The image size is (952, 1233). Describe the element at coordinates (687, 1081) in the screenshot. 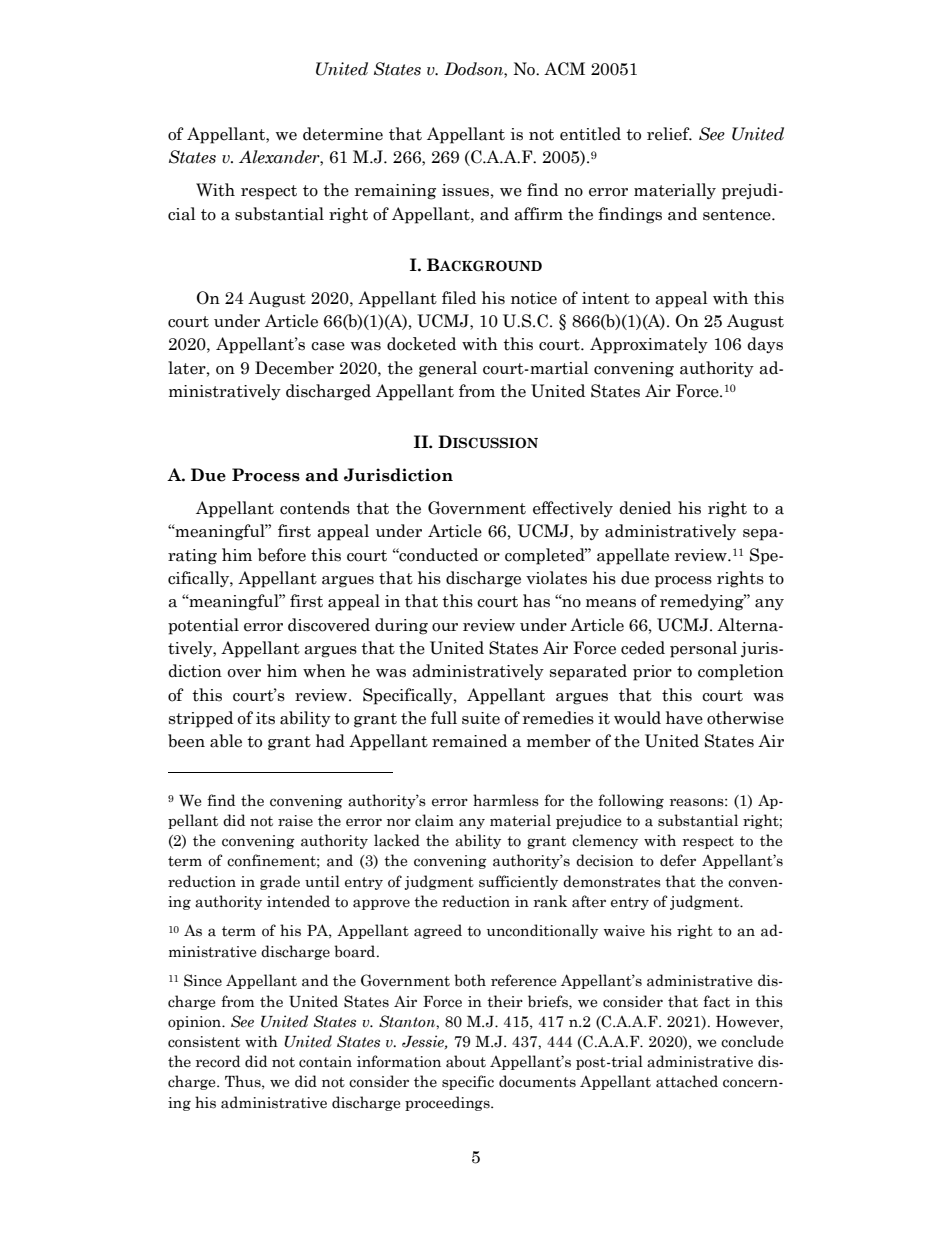

I see `attached` at that location.
